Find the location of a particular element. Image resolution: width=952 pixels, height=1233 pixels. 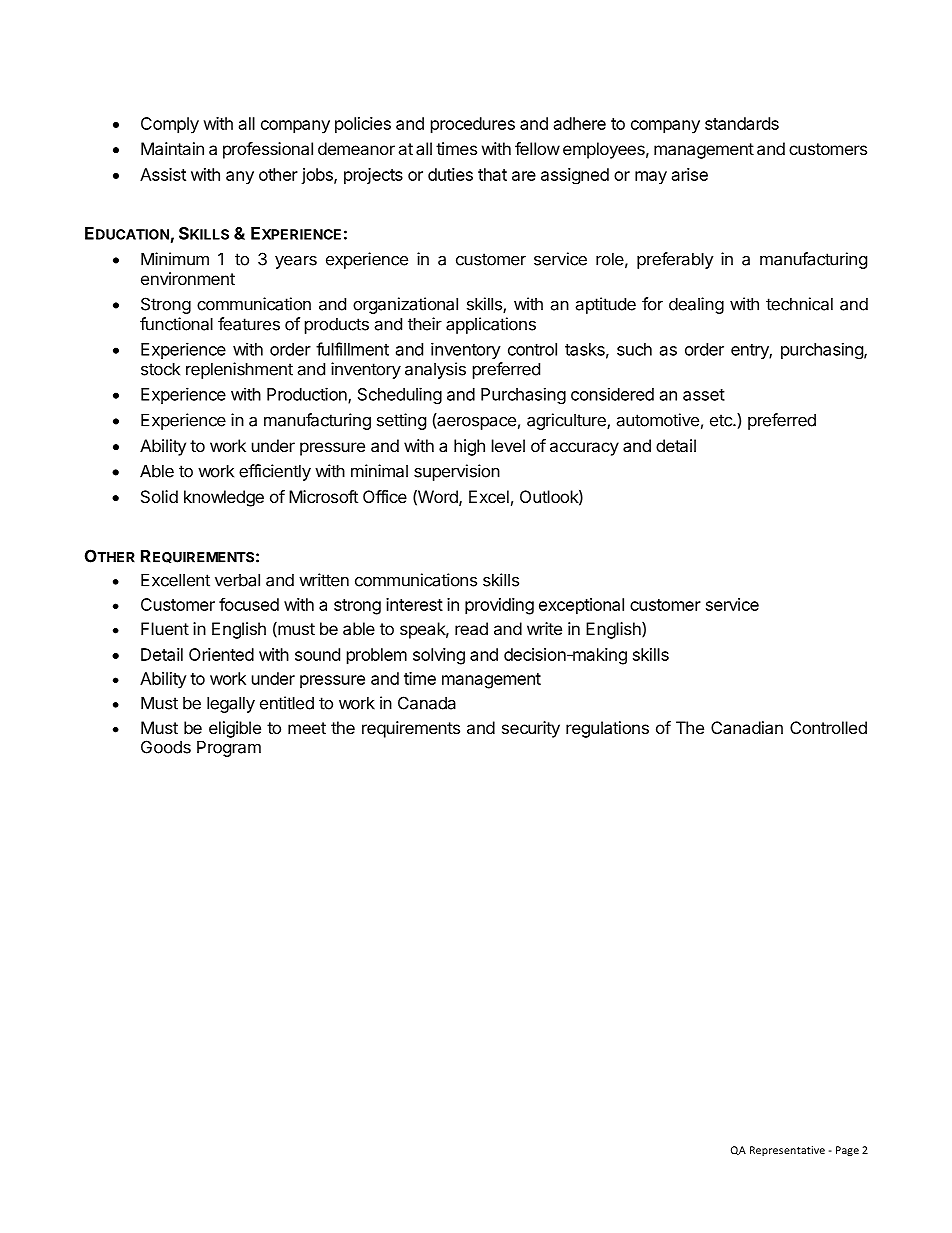

read is located at coordinates (471, 628).
